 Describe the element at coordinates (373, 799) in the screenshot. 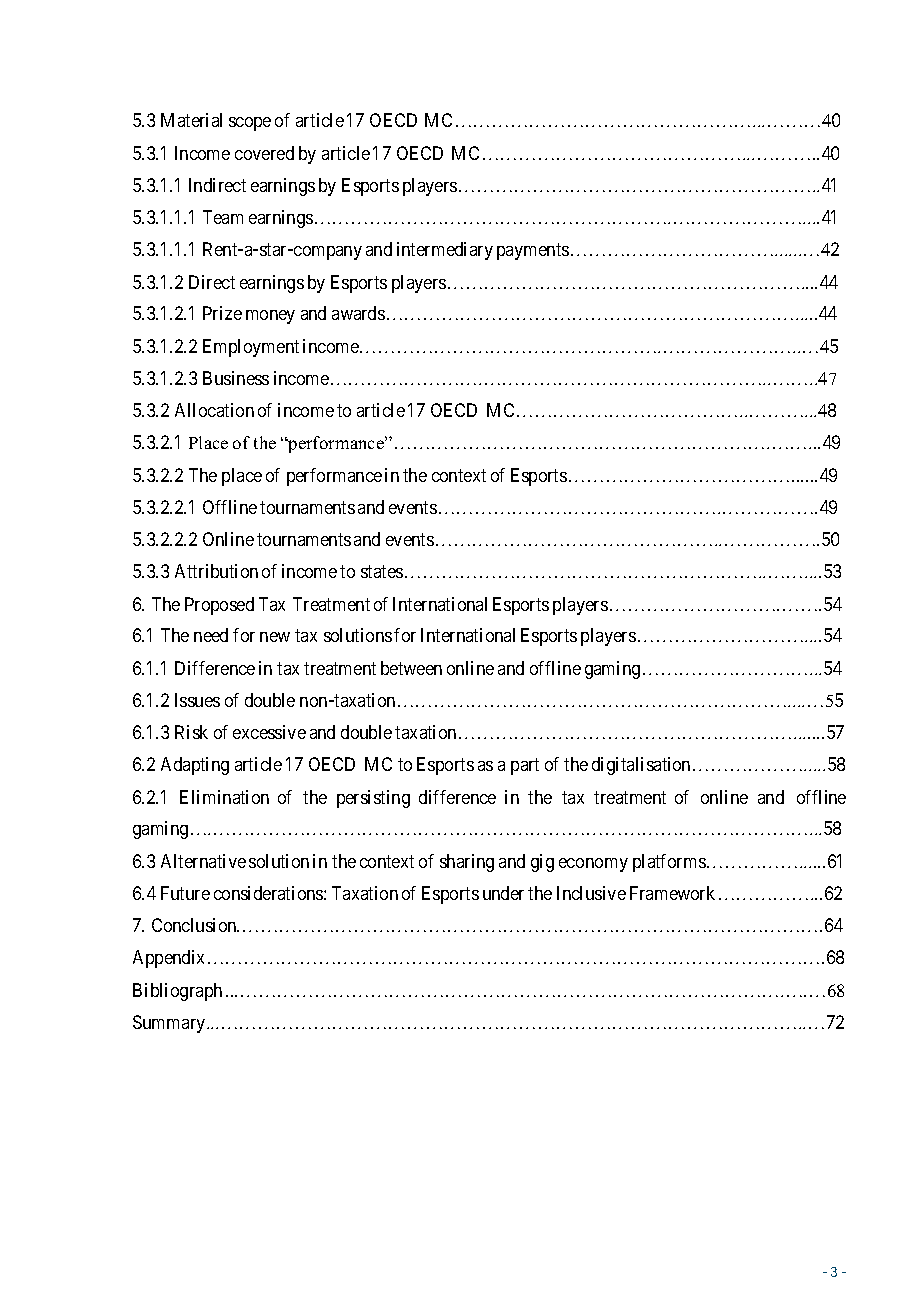

I see `persisting` at that location.
